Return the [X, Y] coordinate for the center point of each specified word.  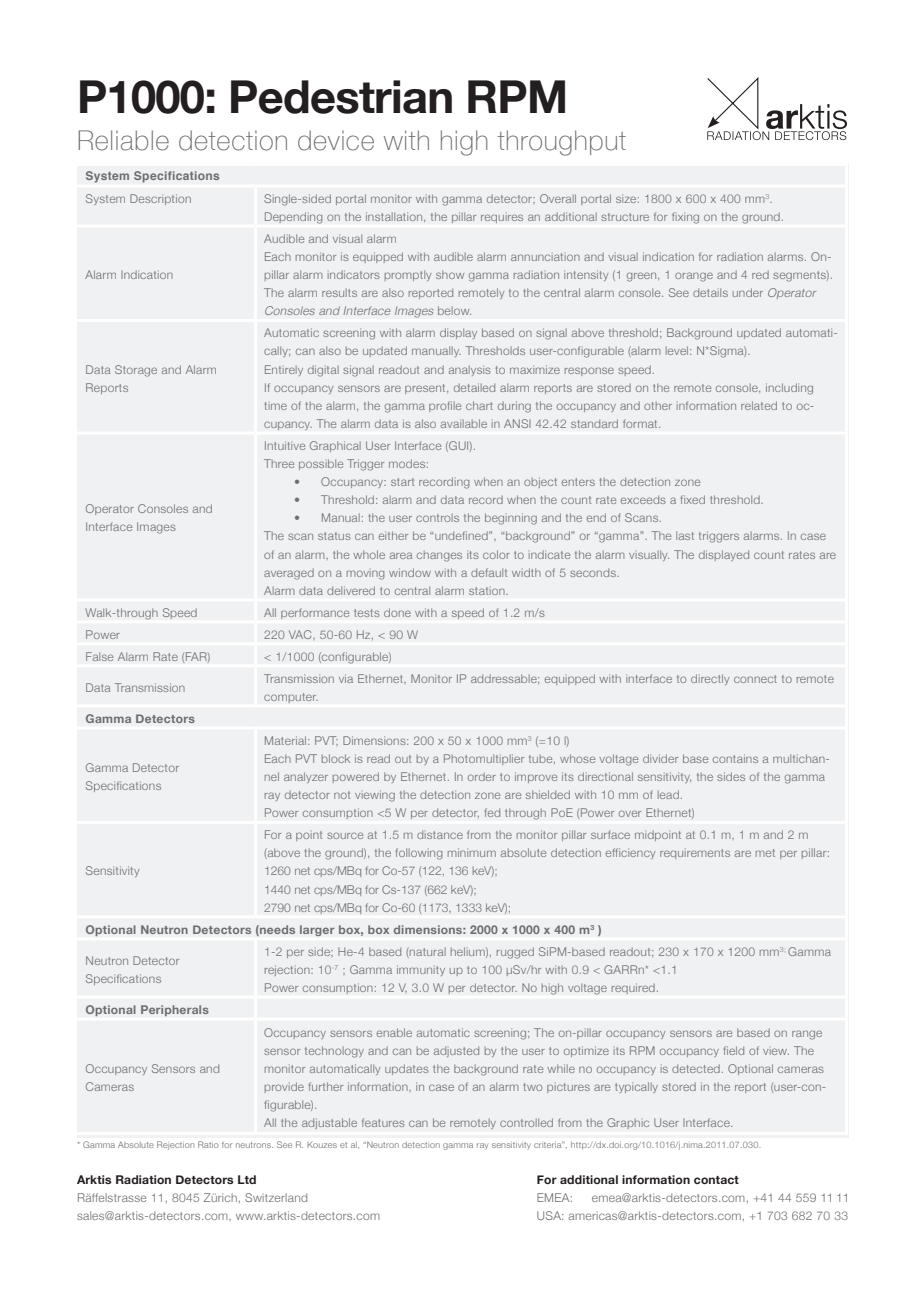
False [99, 656]
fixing [685, 218]
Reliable [123, 140]
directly [710, 679]
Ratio [208, 1144]
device [336, 140]
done [397, 612]
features [383, 1122]
